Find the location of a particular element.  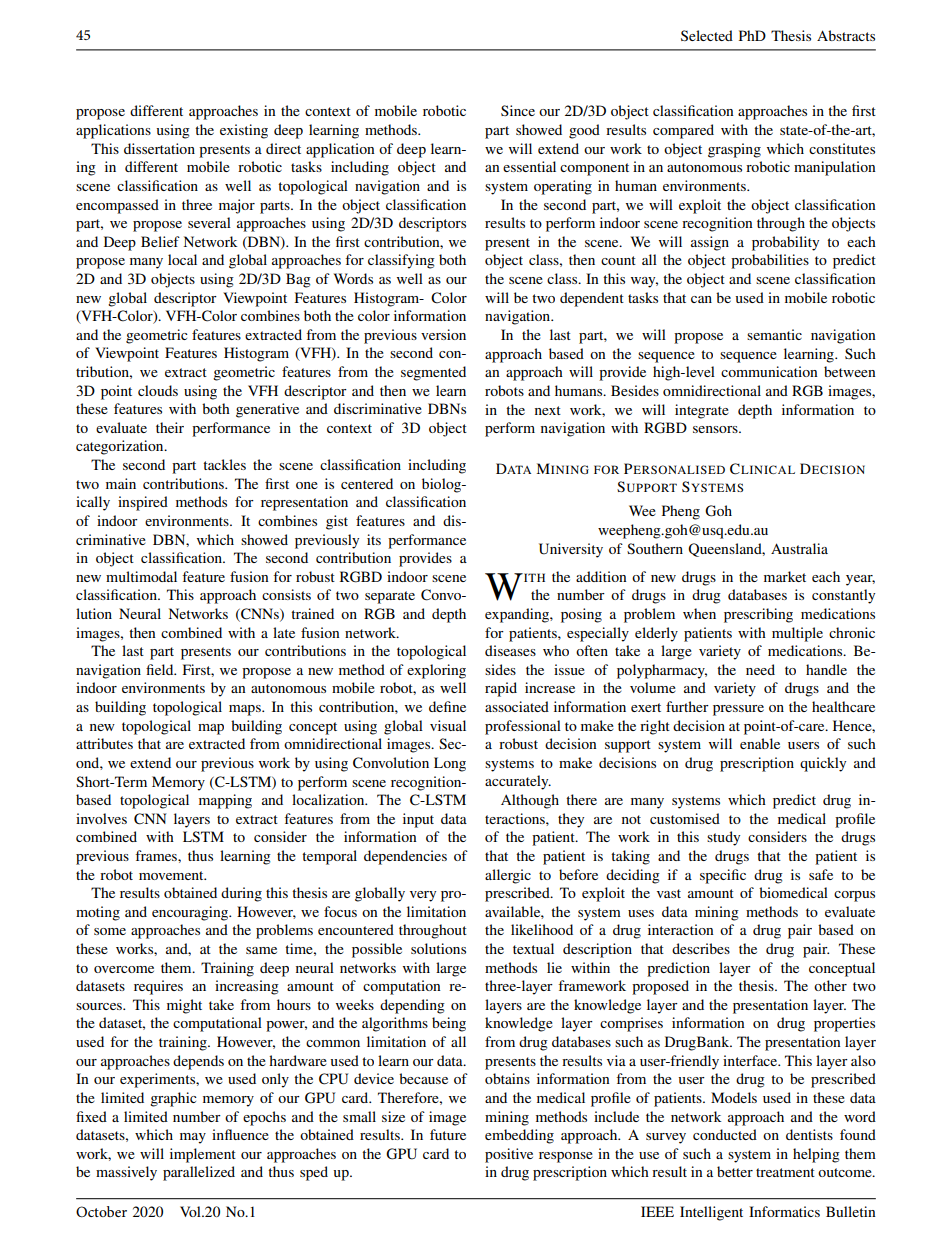

treatment is located at coordinates (785, 1172).
